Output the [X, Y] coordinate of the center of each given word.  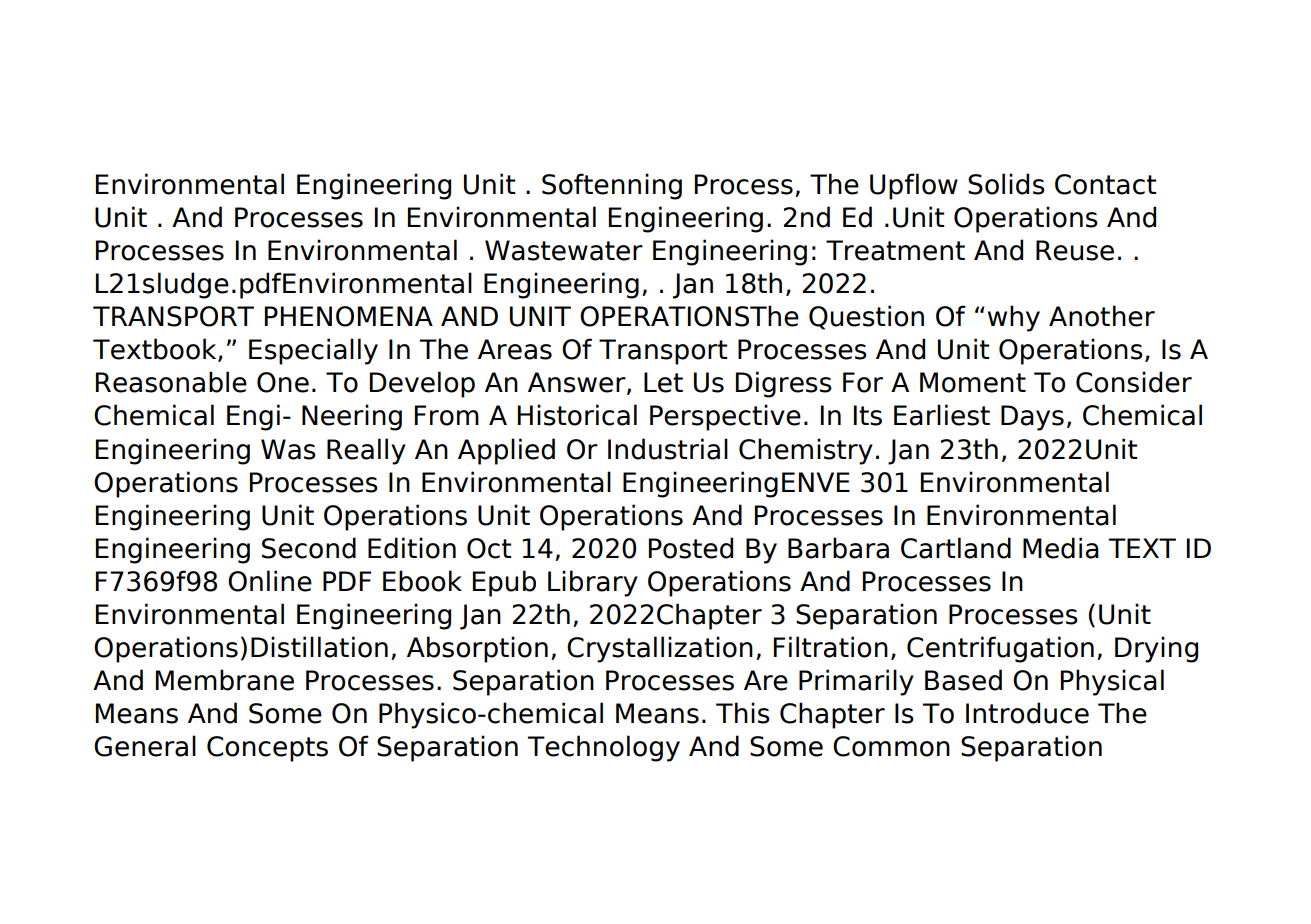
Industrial [668, 449]
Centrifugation [1000, 649]
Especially [313, 351]
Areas [515, 349]
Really [366, 451]
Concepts [267, 749]
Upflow [914, 186]
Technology [603, 748]
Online [270, 581]
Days [1032, 418]
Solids [1006, 184]
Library [593, 583]
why [1014, 318]
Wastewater [564, 250]
